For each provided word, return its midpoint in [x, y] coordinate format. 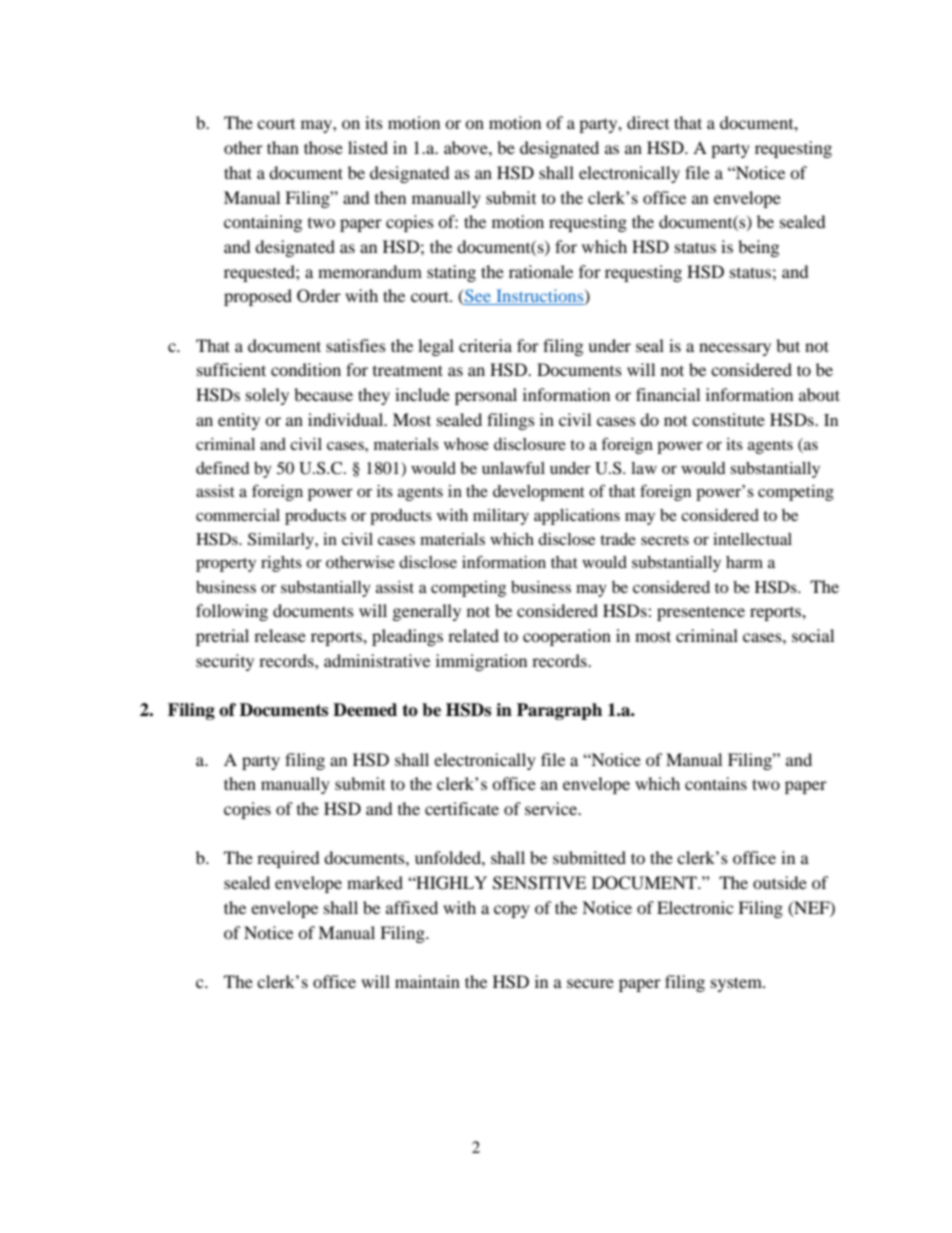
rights [281, 564]
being [758, 248]
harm [744, 562]
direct [648, 122]
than [283, 147]
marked [375, 882]
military [501, 517]
